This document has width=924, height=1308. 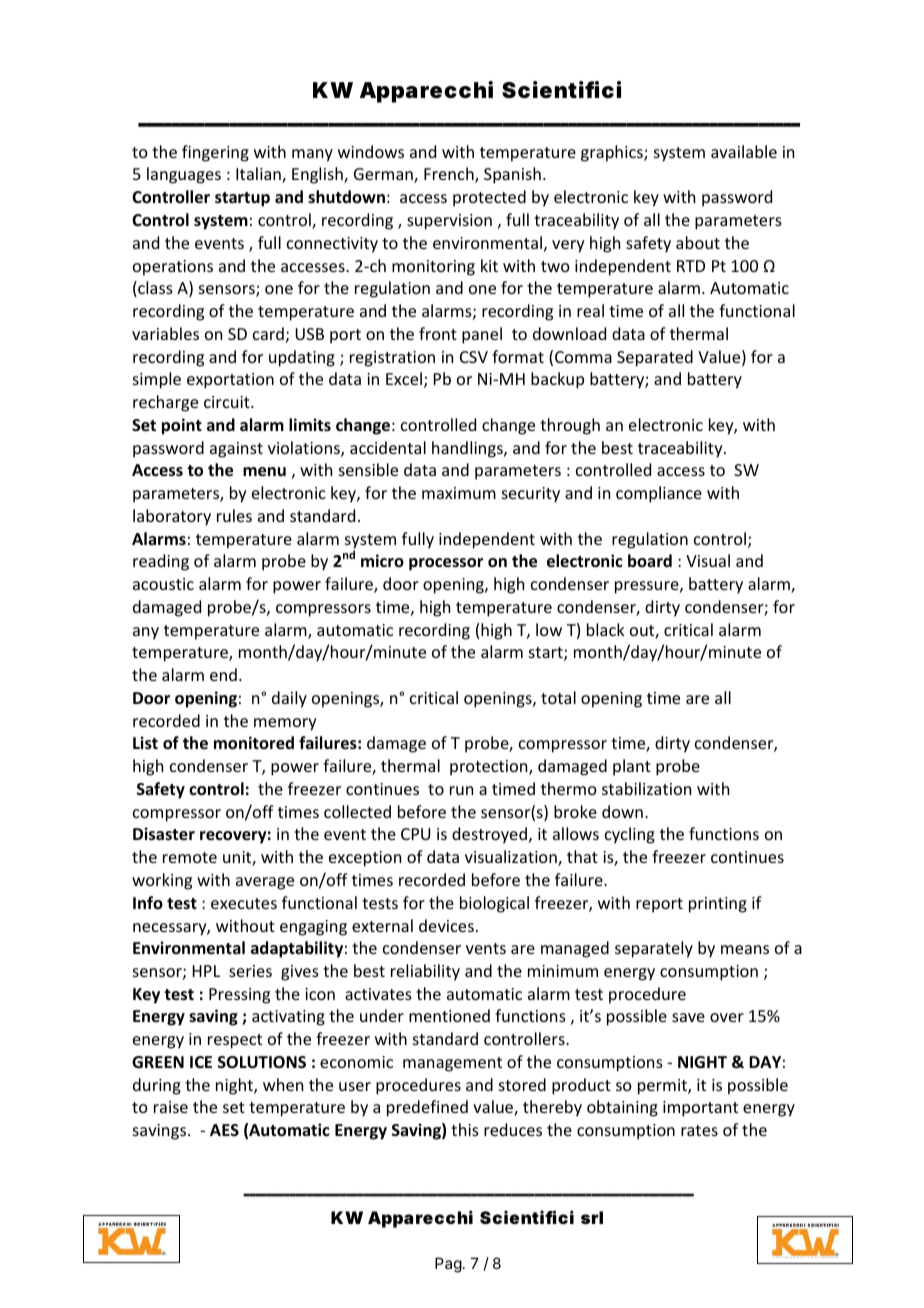 What do you see at coordinates (224, 1130) in the document?
I see `AES` at bounding box center [224, 1130].
